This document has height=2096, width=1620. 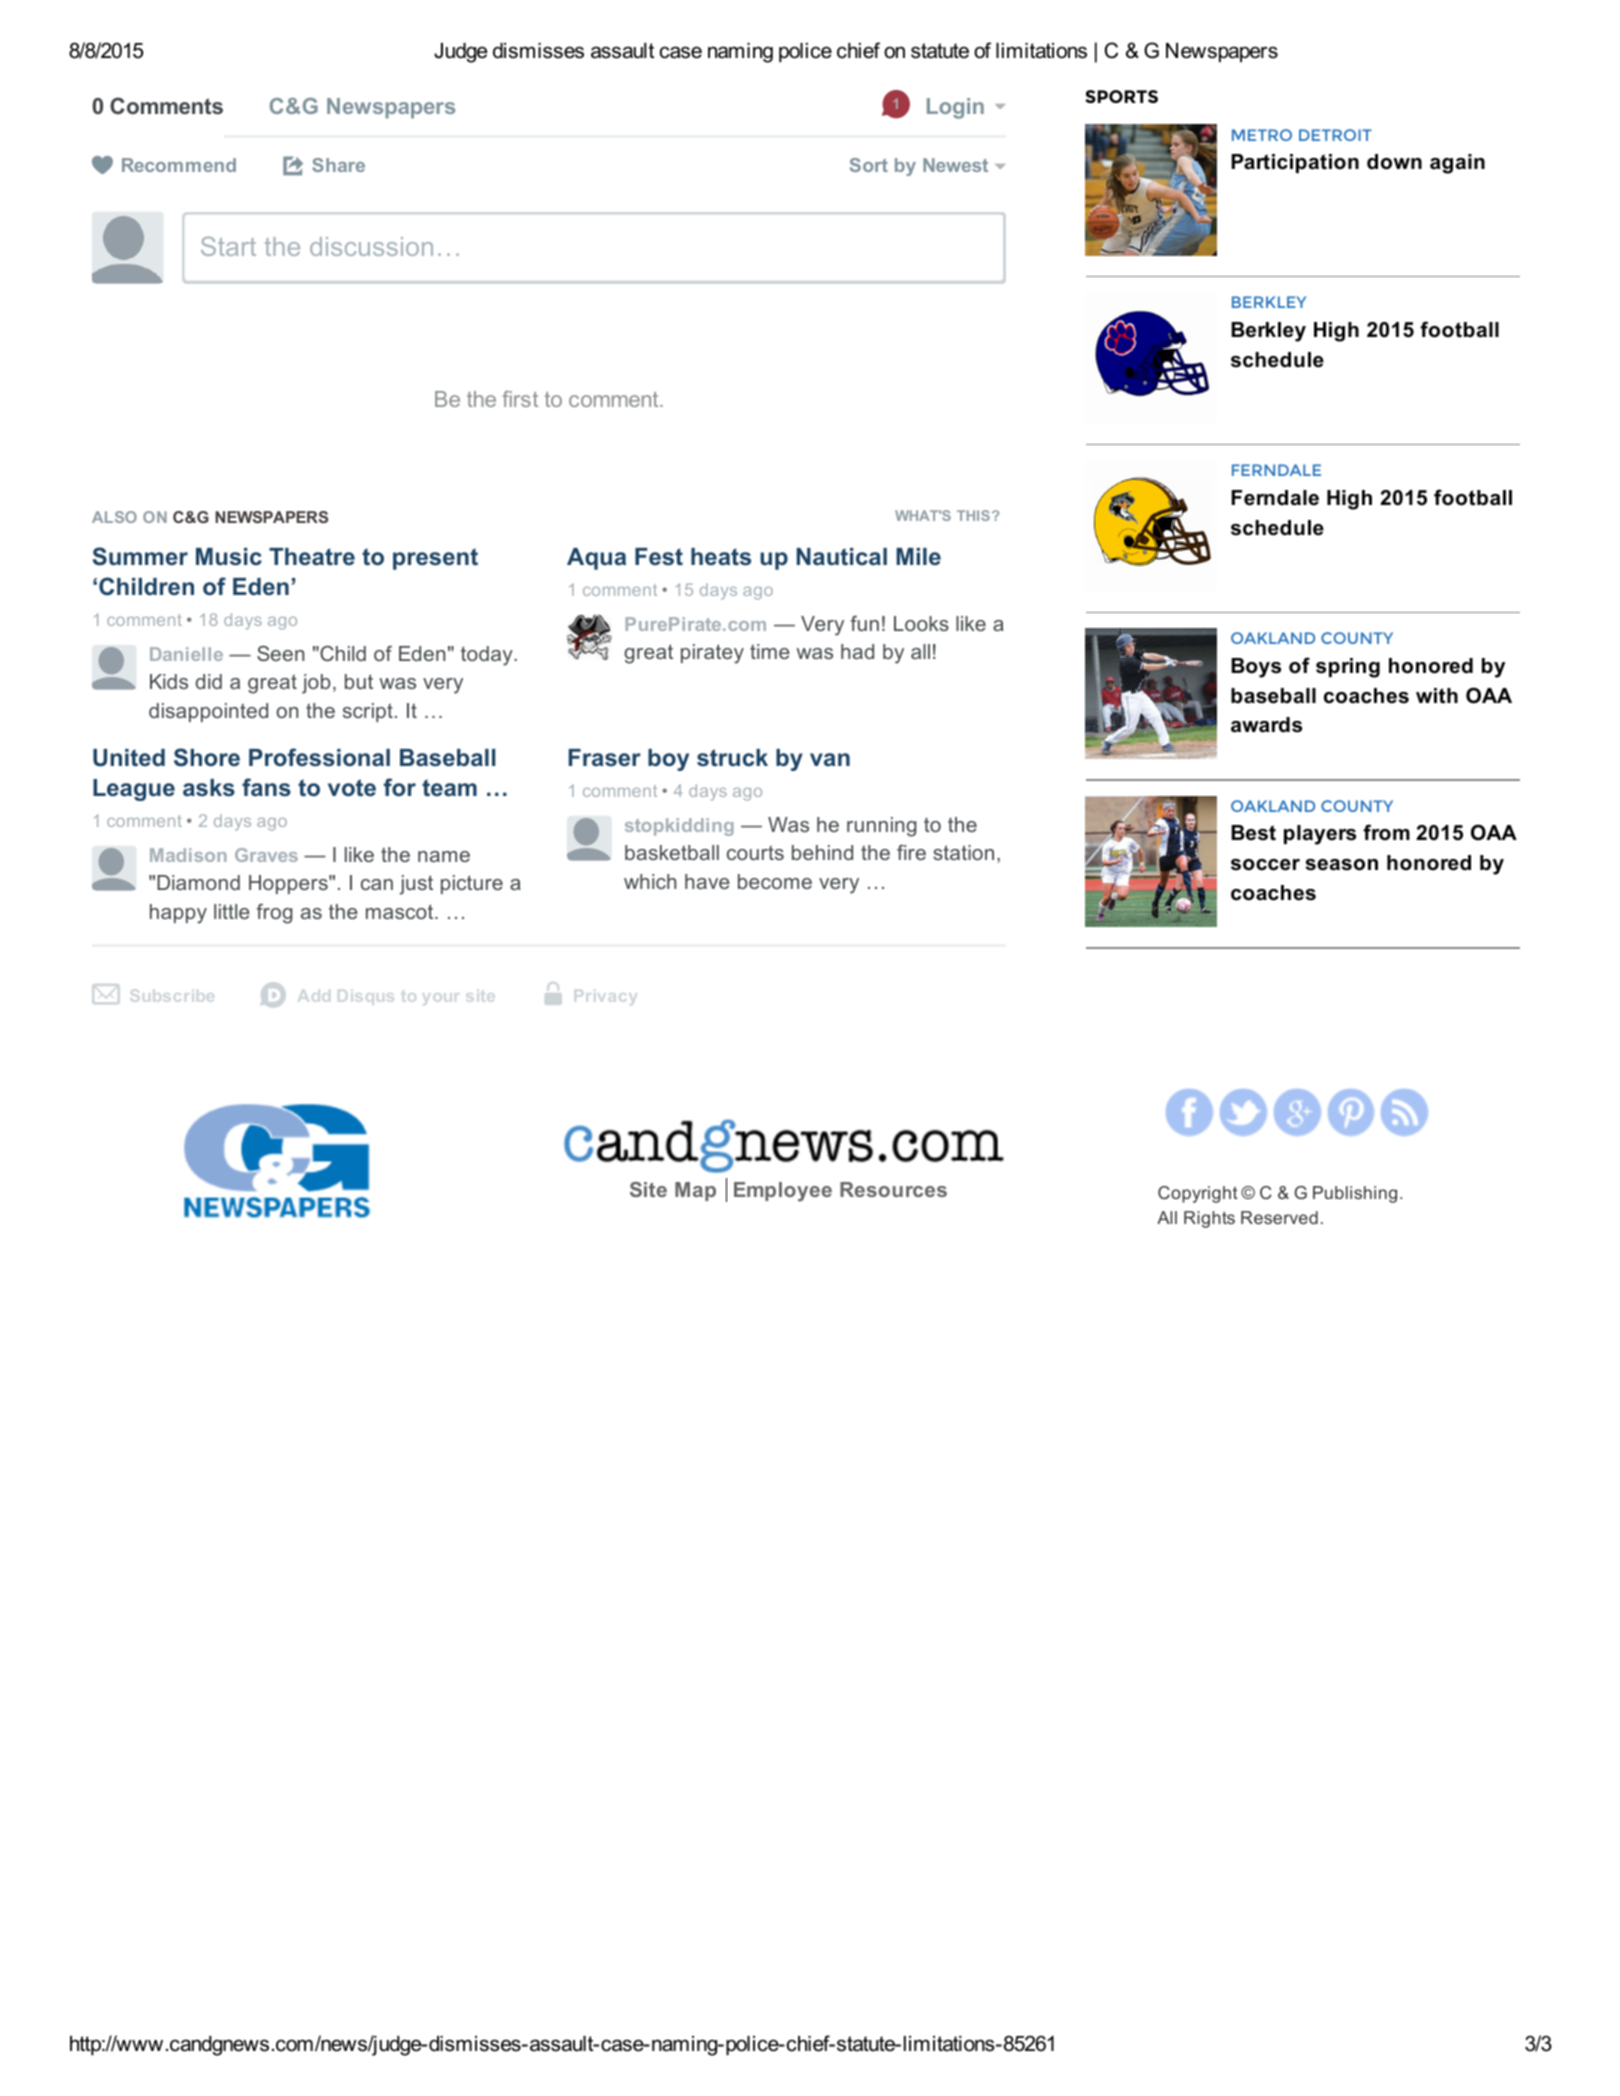 I want to click on THIS, so click(x=973, y=515).
